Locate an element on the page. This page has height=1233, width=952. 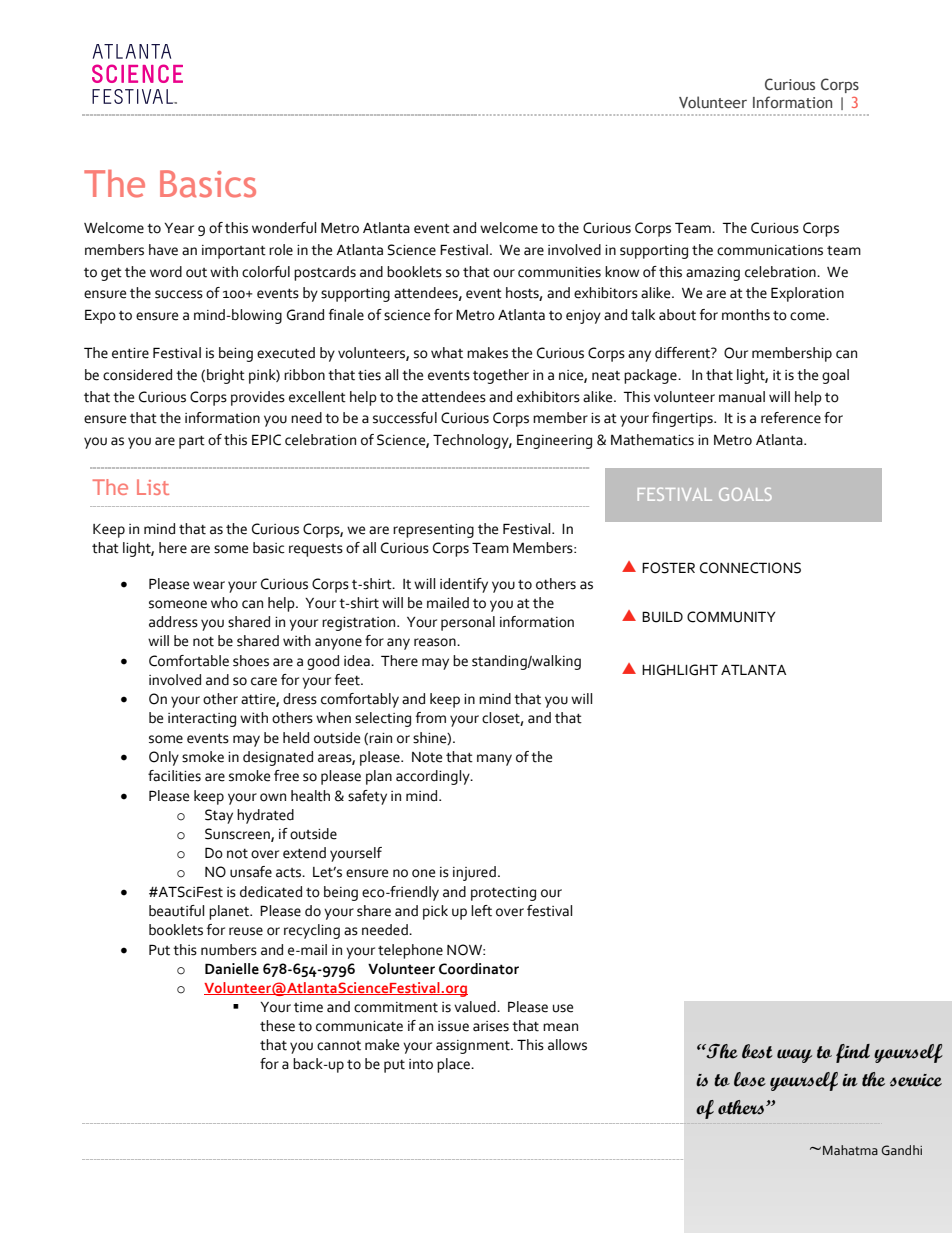
these is located at coordinates (277, 1026).
